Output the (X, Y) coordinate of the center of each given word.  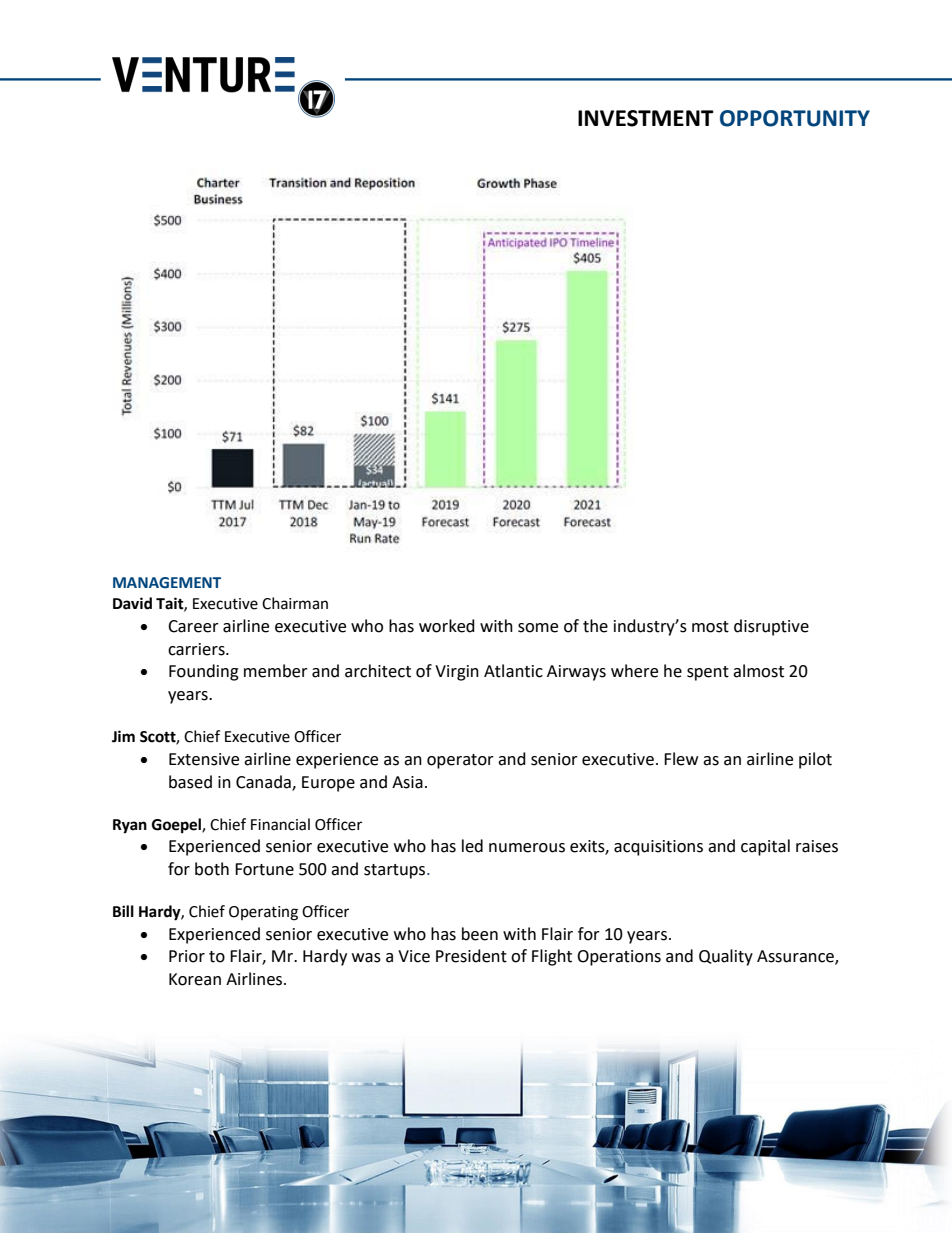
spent (708, 673)
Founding (204, 672)
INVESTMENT (646, 118)
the (595, 626)
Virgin (457, 673)
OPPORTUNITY (795, 118)
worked (447, 626)
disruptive (771, 627)
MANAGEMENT (167, 583)
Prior (187, 956)
